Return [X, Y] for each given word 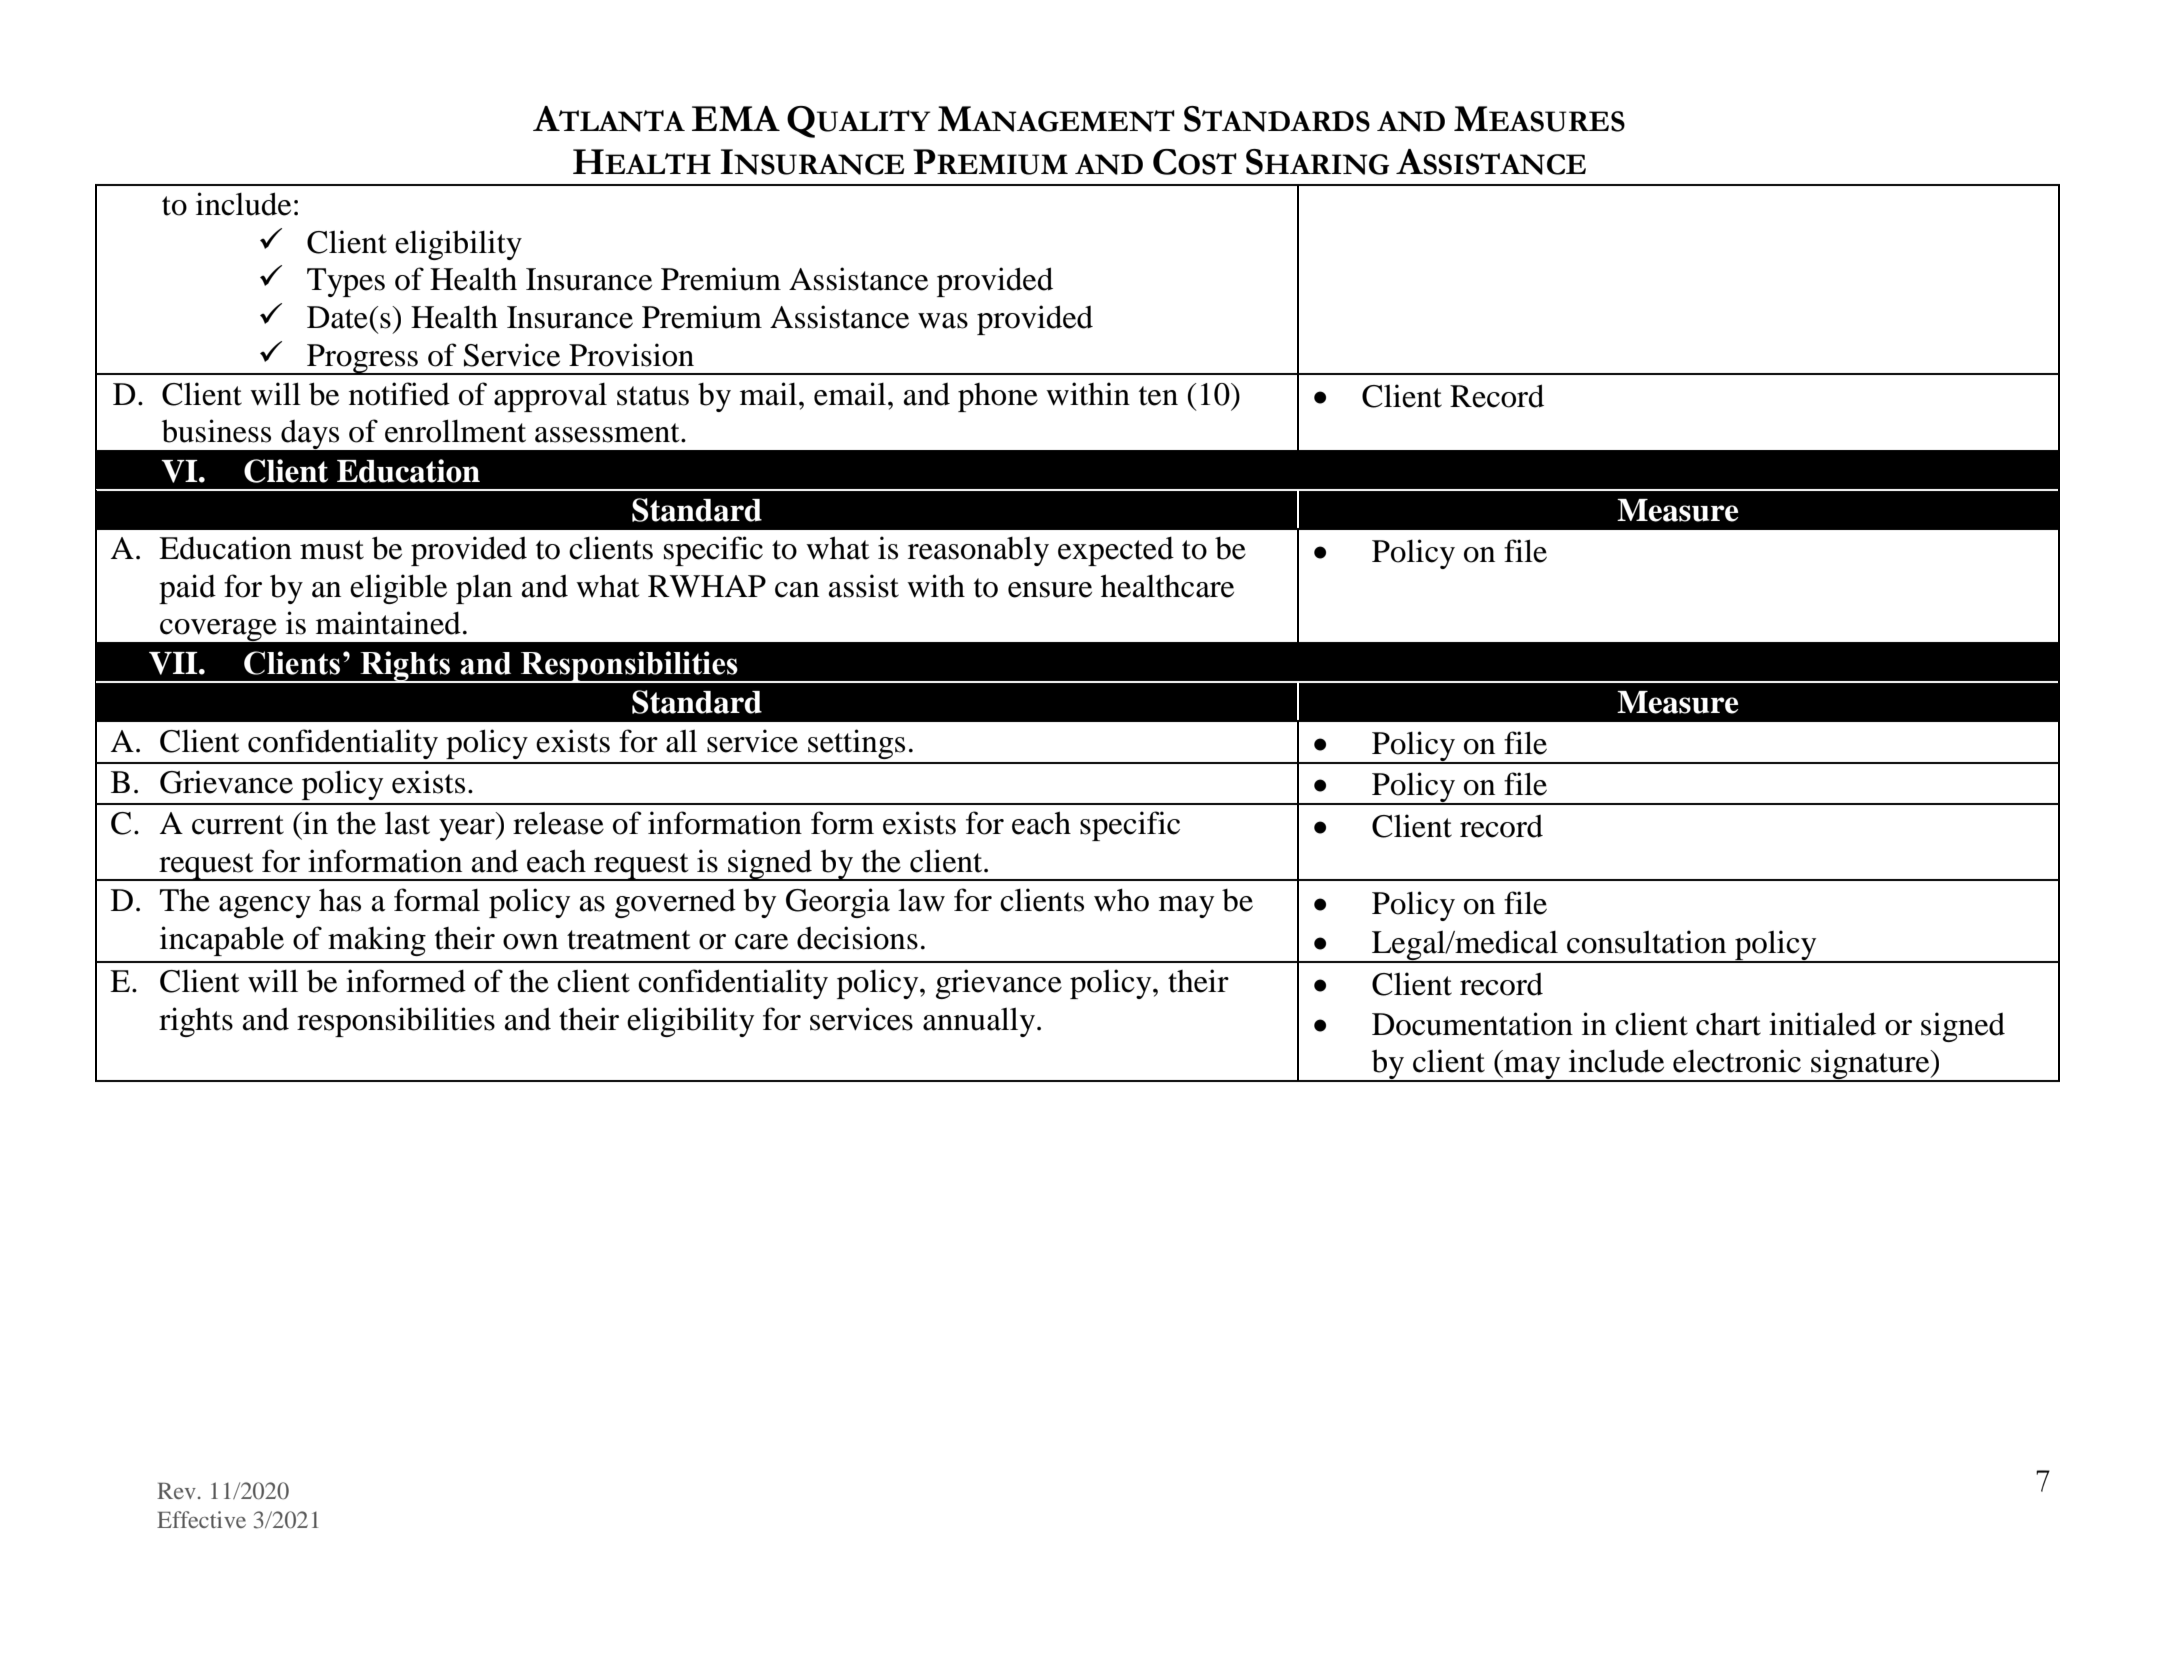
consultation [1646, 942]
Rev [176, 1491]
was [943, 321]
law [921, 900]
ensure [1050, 590]
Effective [201, 1519]
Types [346, 282]
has [340, 900]
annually [979, 1022]
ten [1158, 396]
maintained [388, 623]
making [377, 941]
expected [1116, 551]
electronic [1737, 1061]
